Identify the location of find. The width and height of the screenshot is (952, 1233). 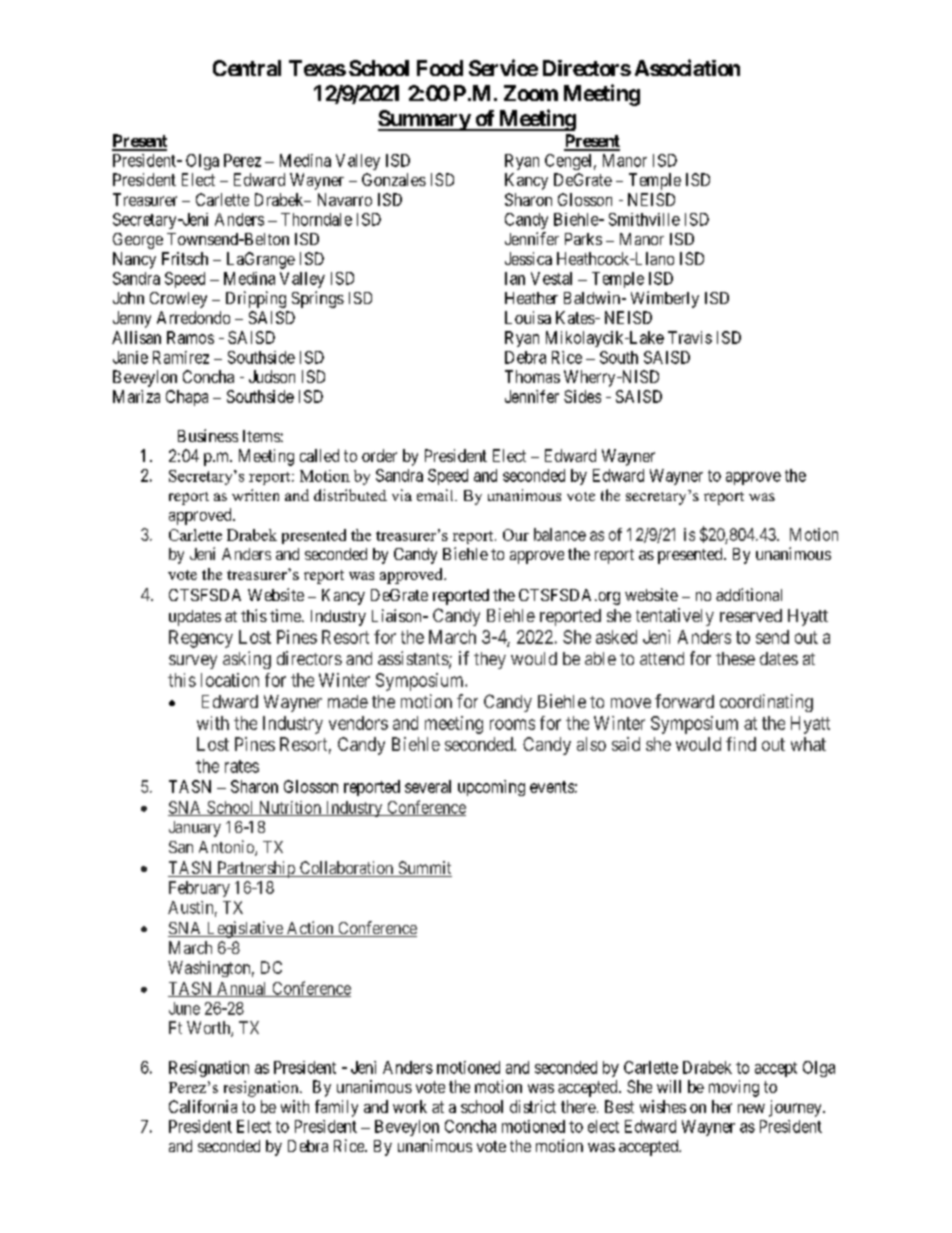
(741, 744).
